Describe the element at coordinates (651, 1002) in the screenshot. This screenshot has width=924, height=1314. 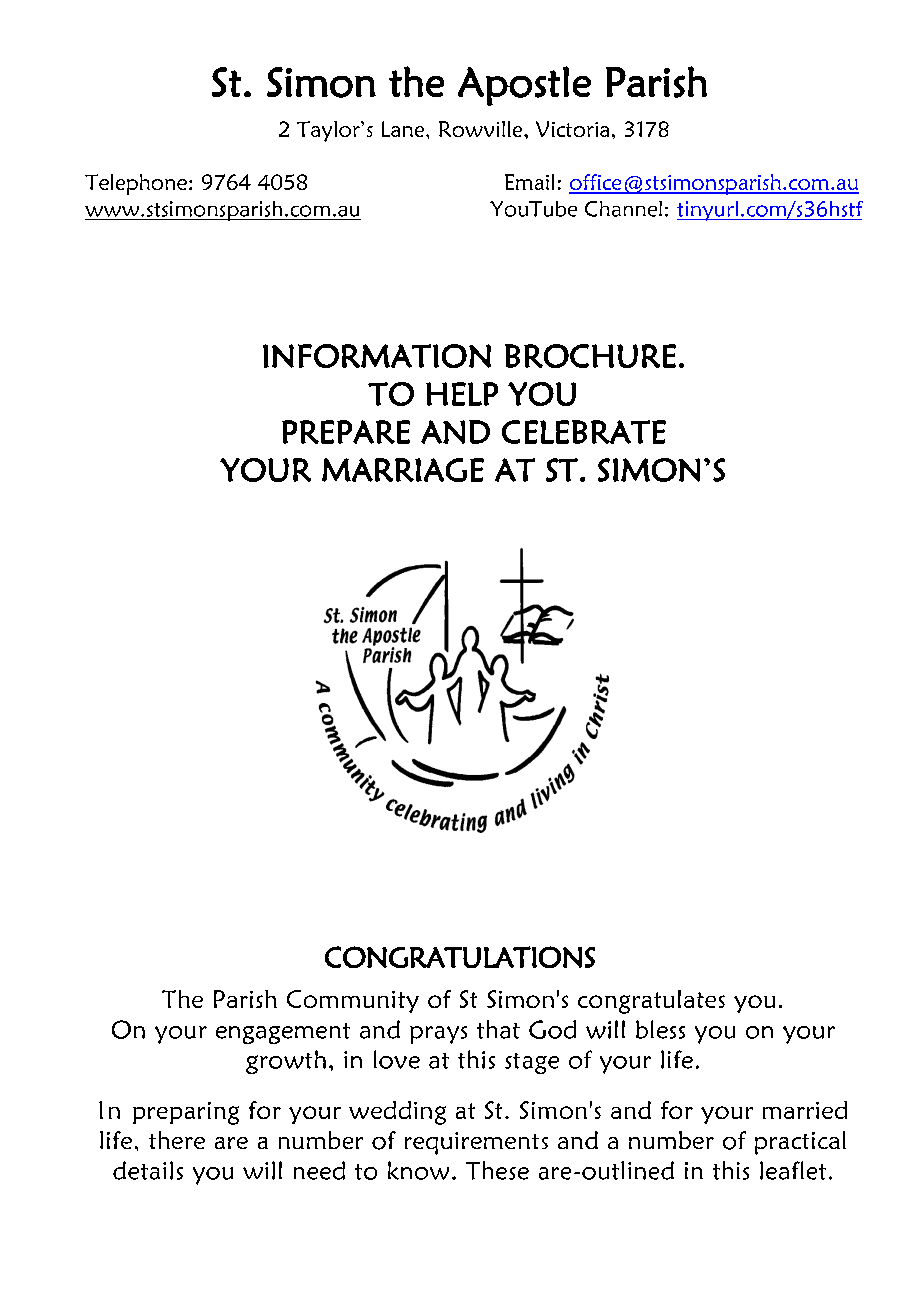
I see `congratulates` at that location.
